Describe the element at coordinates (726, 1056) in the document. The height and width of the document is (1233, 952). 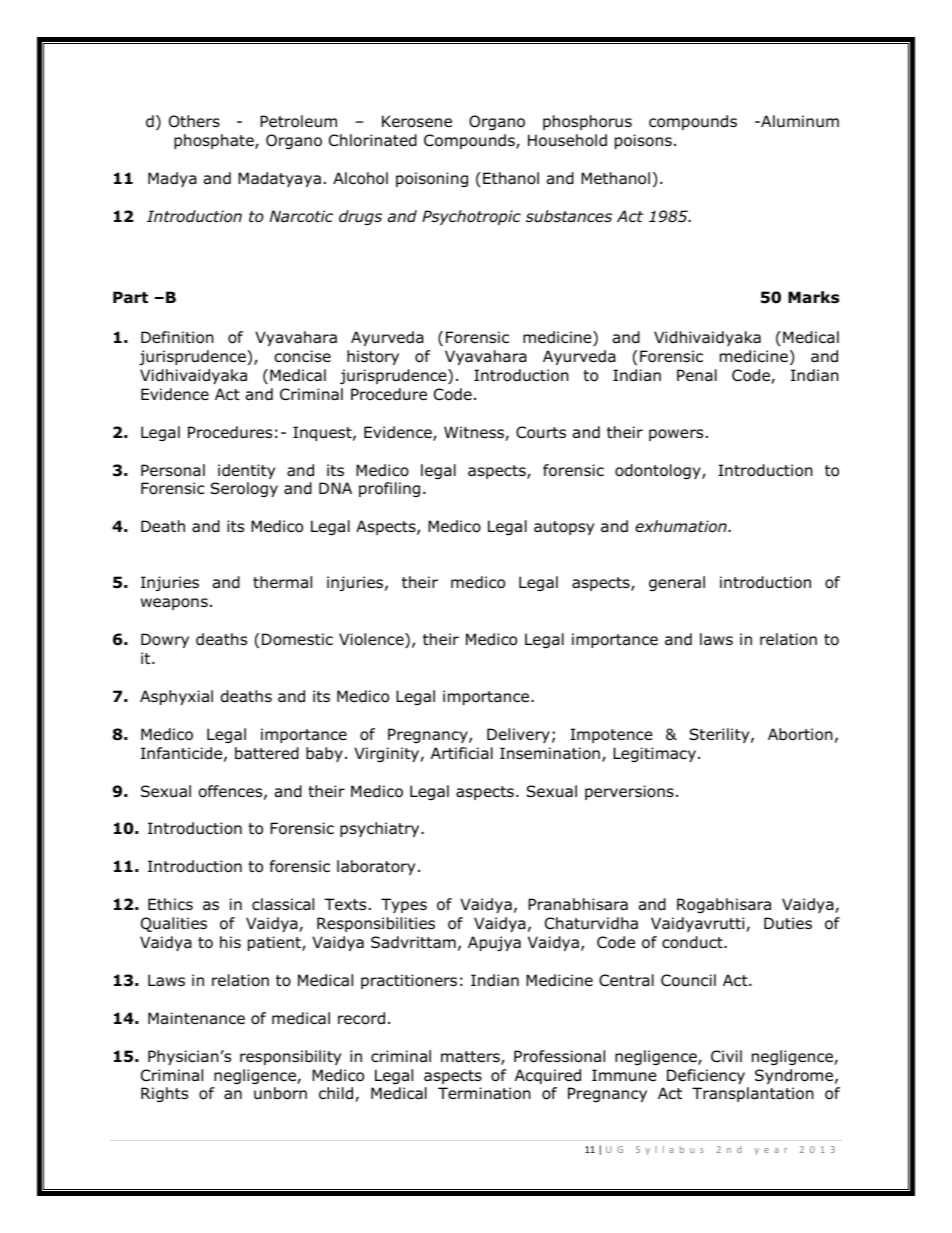
I see `Civil` at that location.
